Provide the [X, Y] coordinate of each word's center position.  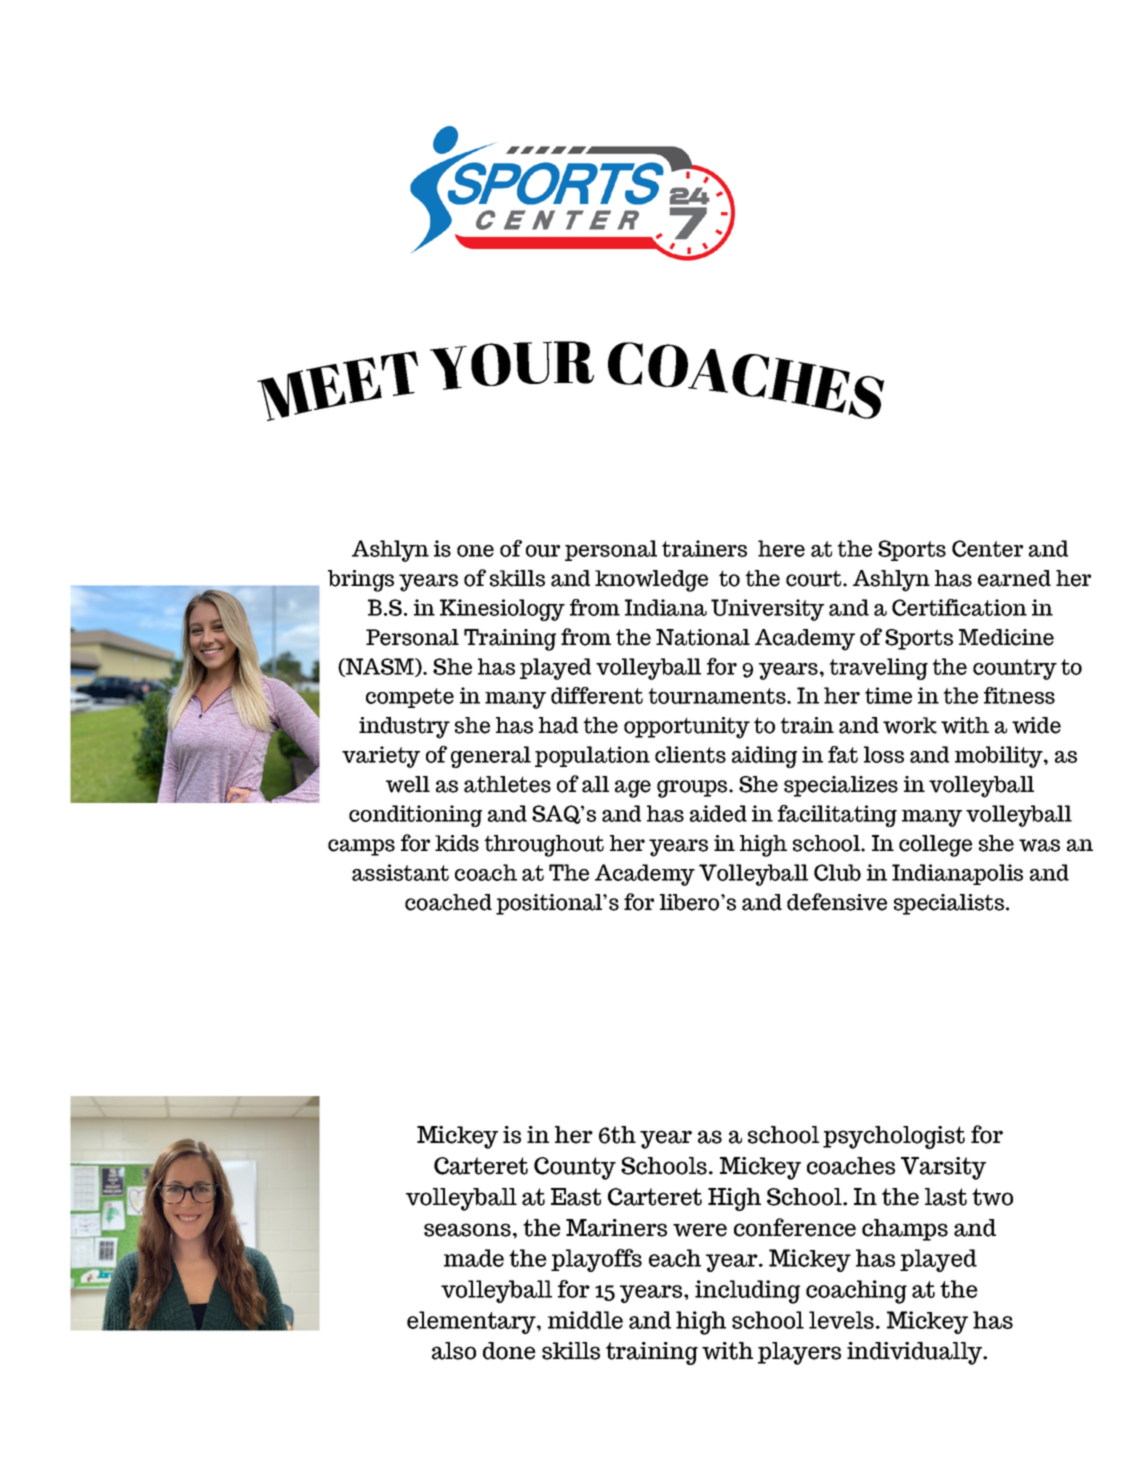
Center [987, 548]
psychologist [894, 1137]
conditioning [415, 816]
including [747, 1292]
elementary [472, 1322]
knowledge [651, 581]
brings [361, 581]
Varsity [943, 1168]
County [575, 1168]
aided [718, 813]
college [935, 846]
